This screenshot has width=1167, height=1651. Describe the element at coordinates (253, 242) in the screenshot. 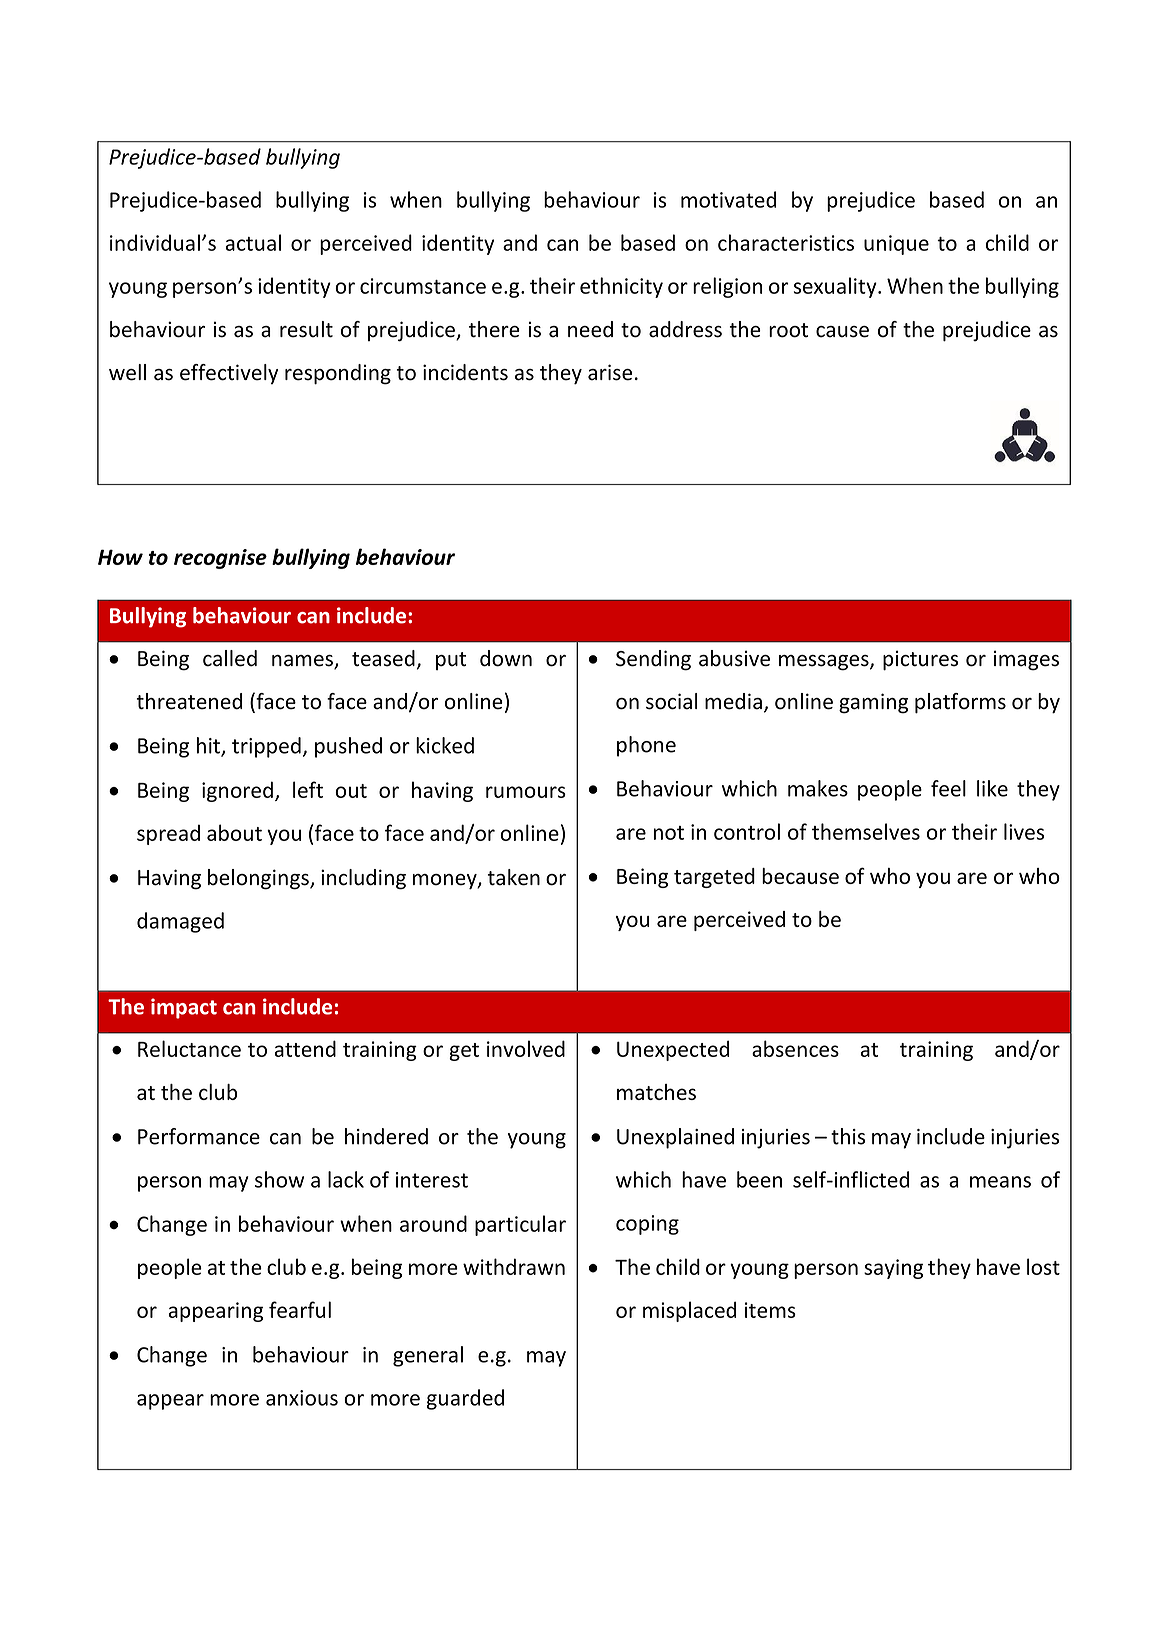

I see `actual` at that location.
